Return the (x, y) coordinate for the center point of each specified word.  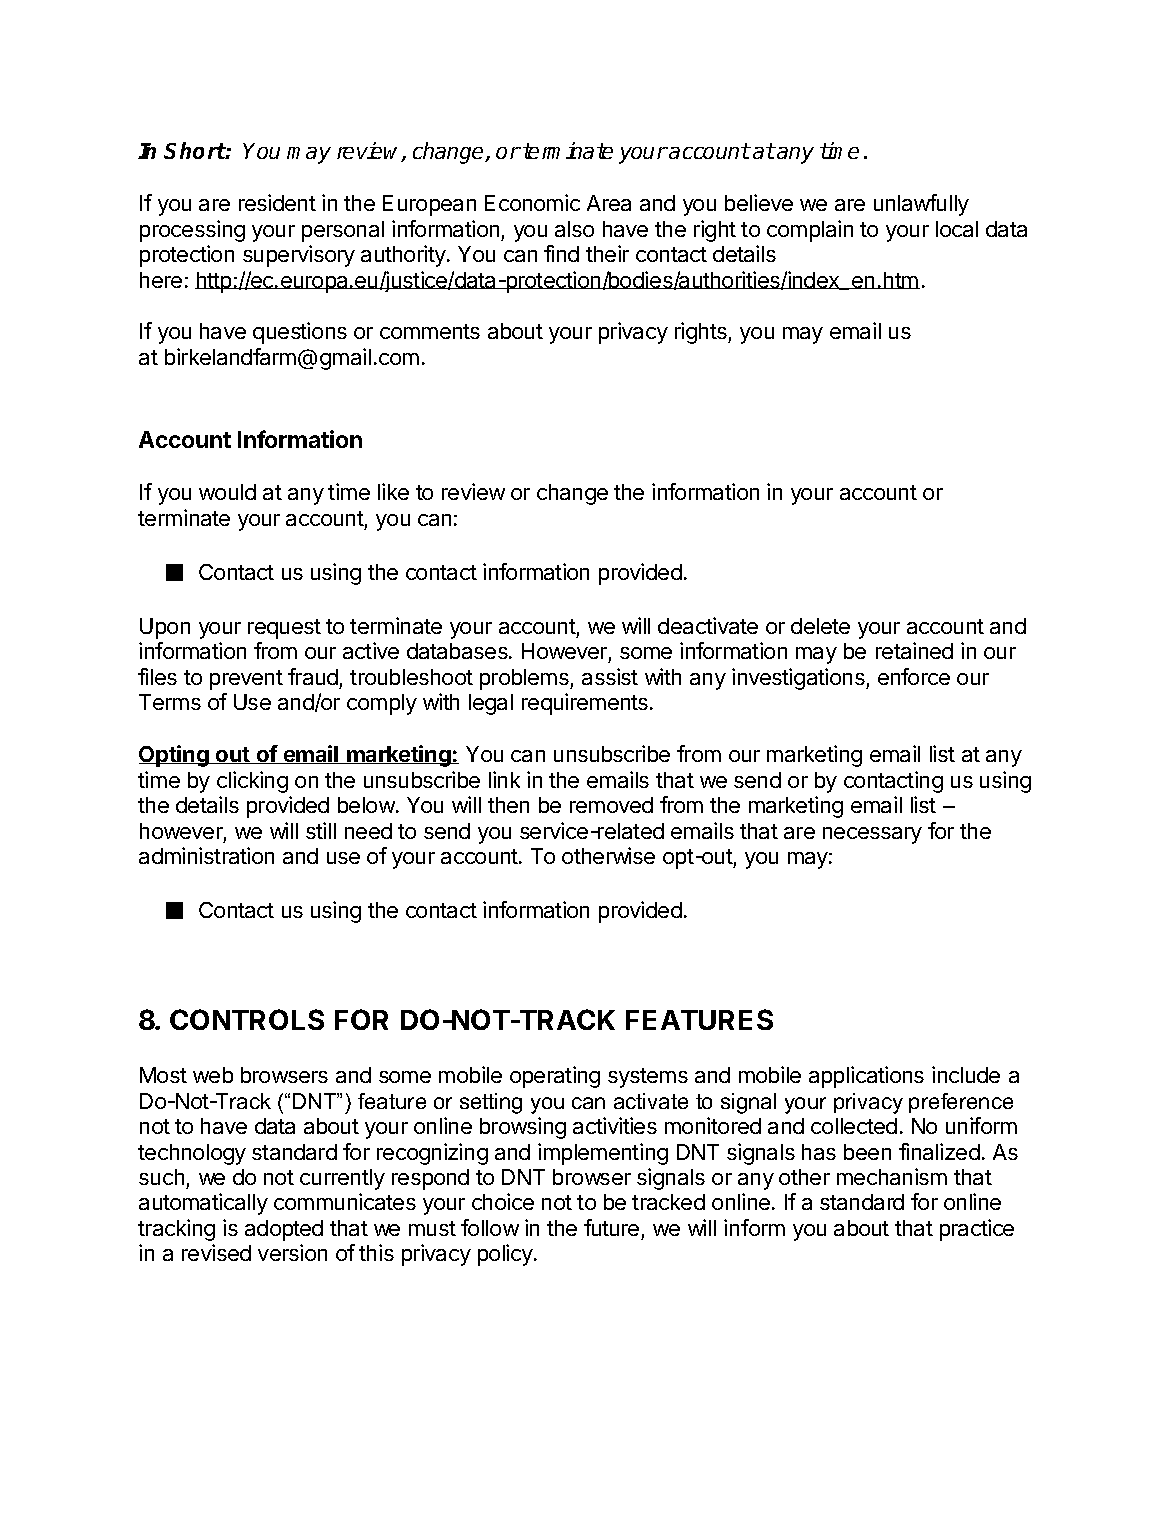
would (227, 492)
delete (820, 626)
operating (555, 1077)
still (321, 830)
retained (914, 650)
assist (610, 676)
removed (611, 805)
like (393, 491)
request (284, 629)
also (574, 229)
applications (866, 1077)
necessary (872, 835)
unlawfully (921, 205)
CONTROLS (247, 1019)
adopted (284, 1230)
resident (277, 202)
